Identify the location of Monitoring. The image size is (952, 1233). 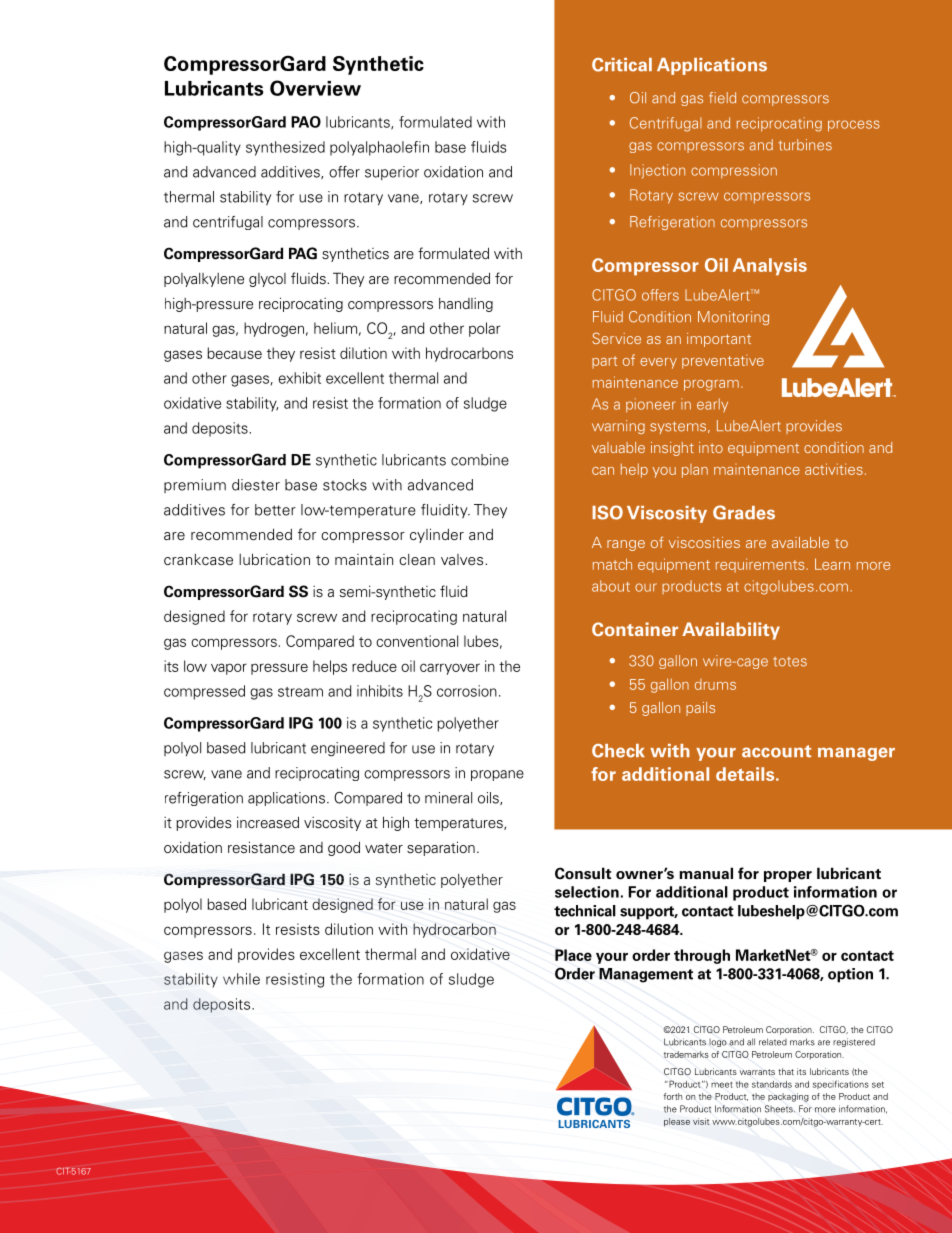
(733, 318).
